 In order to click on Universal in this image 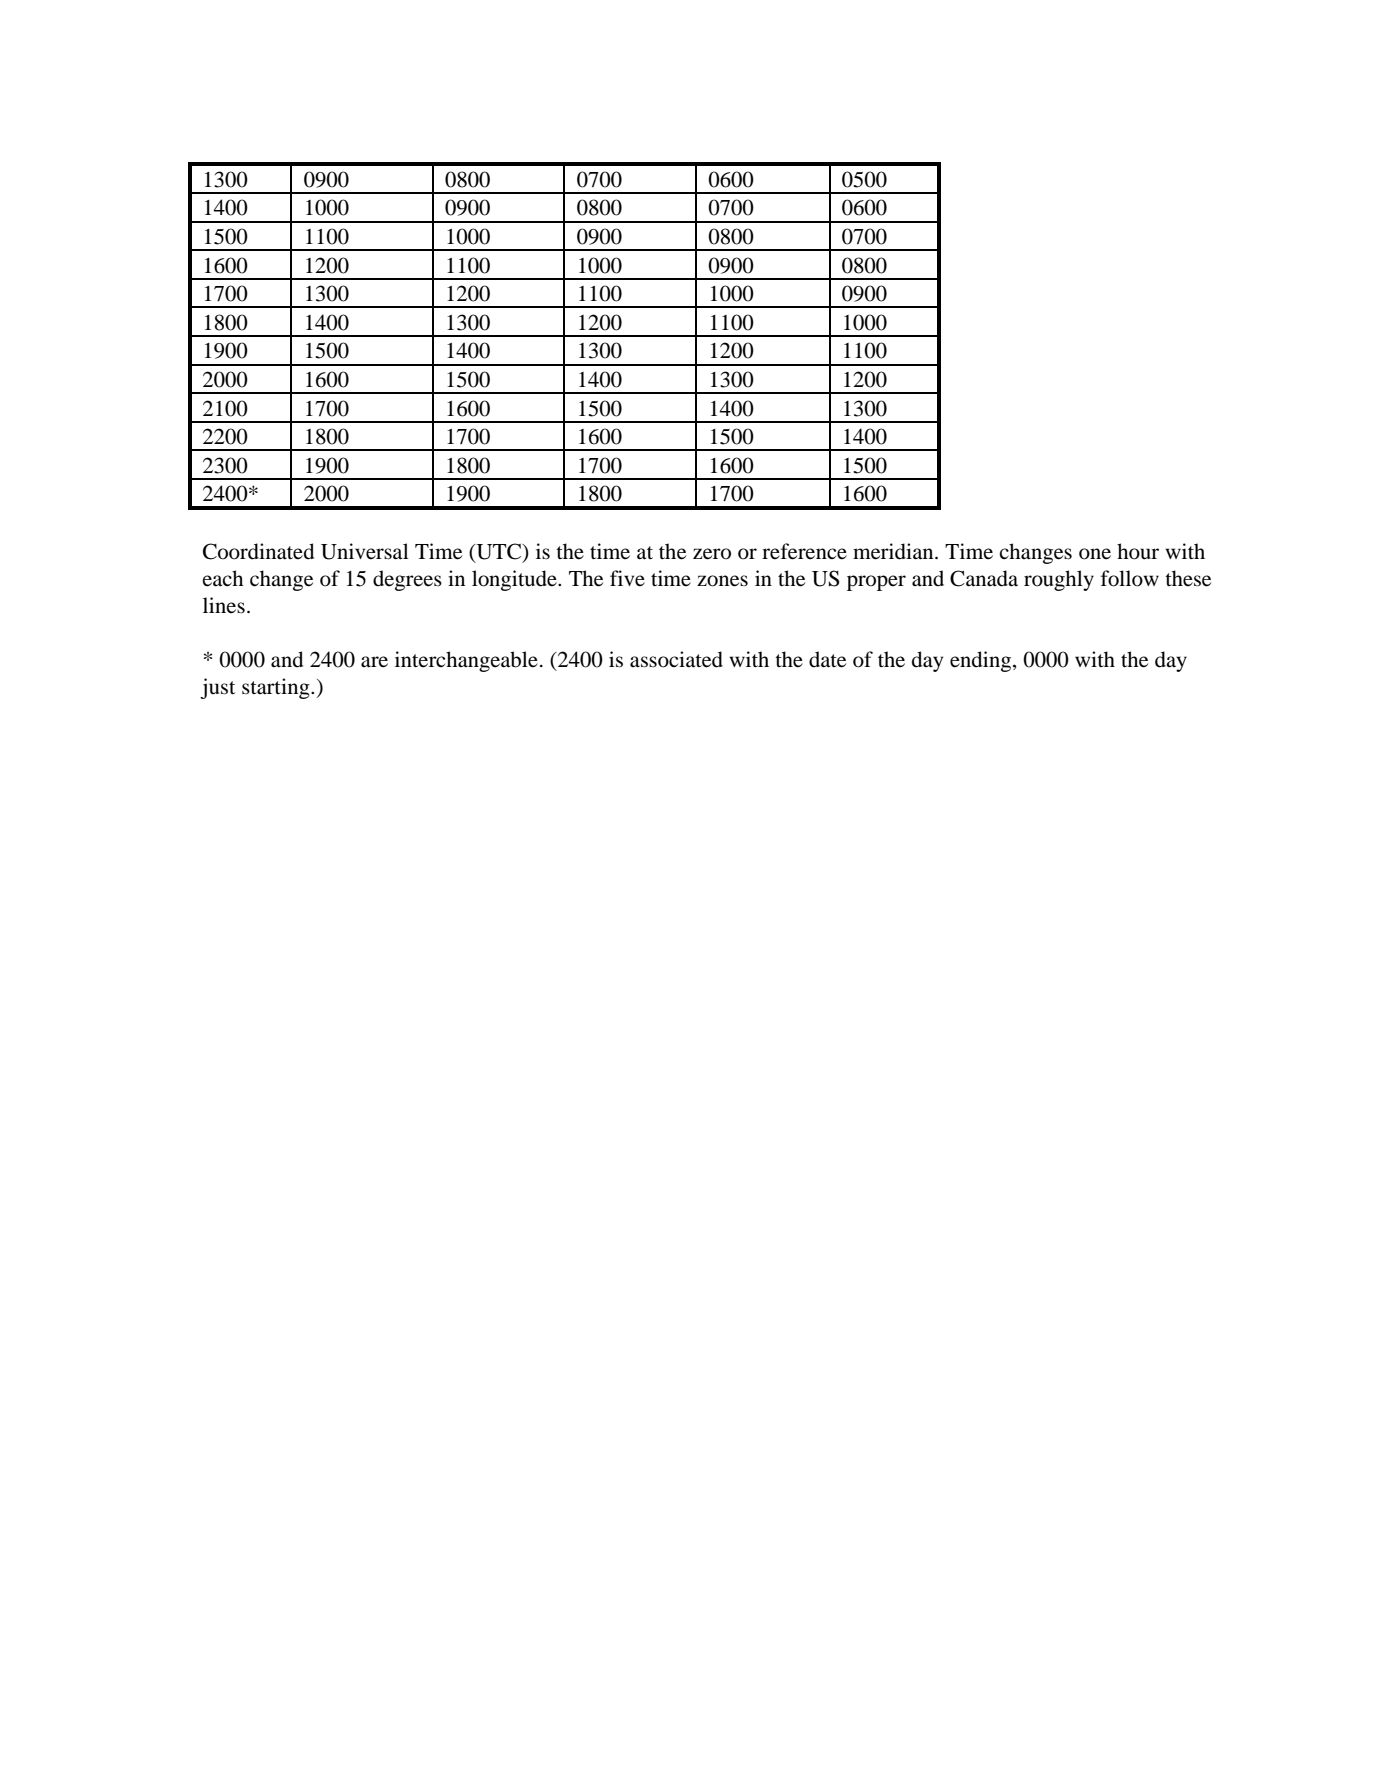, I will do `click(365, 551)`.
